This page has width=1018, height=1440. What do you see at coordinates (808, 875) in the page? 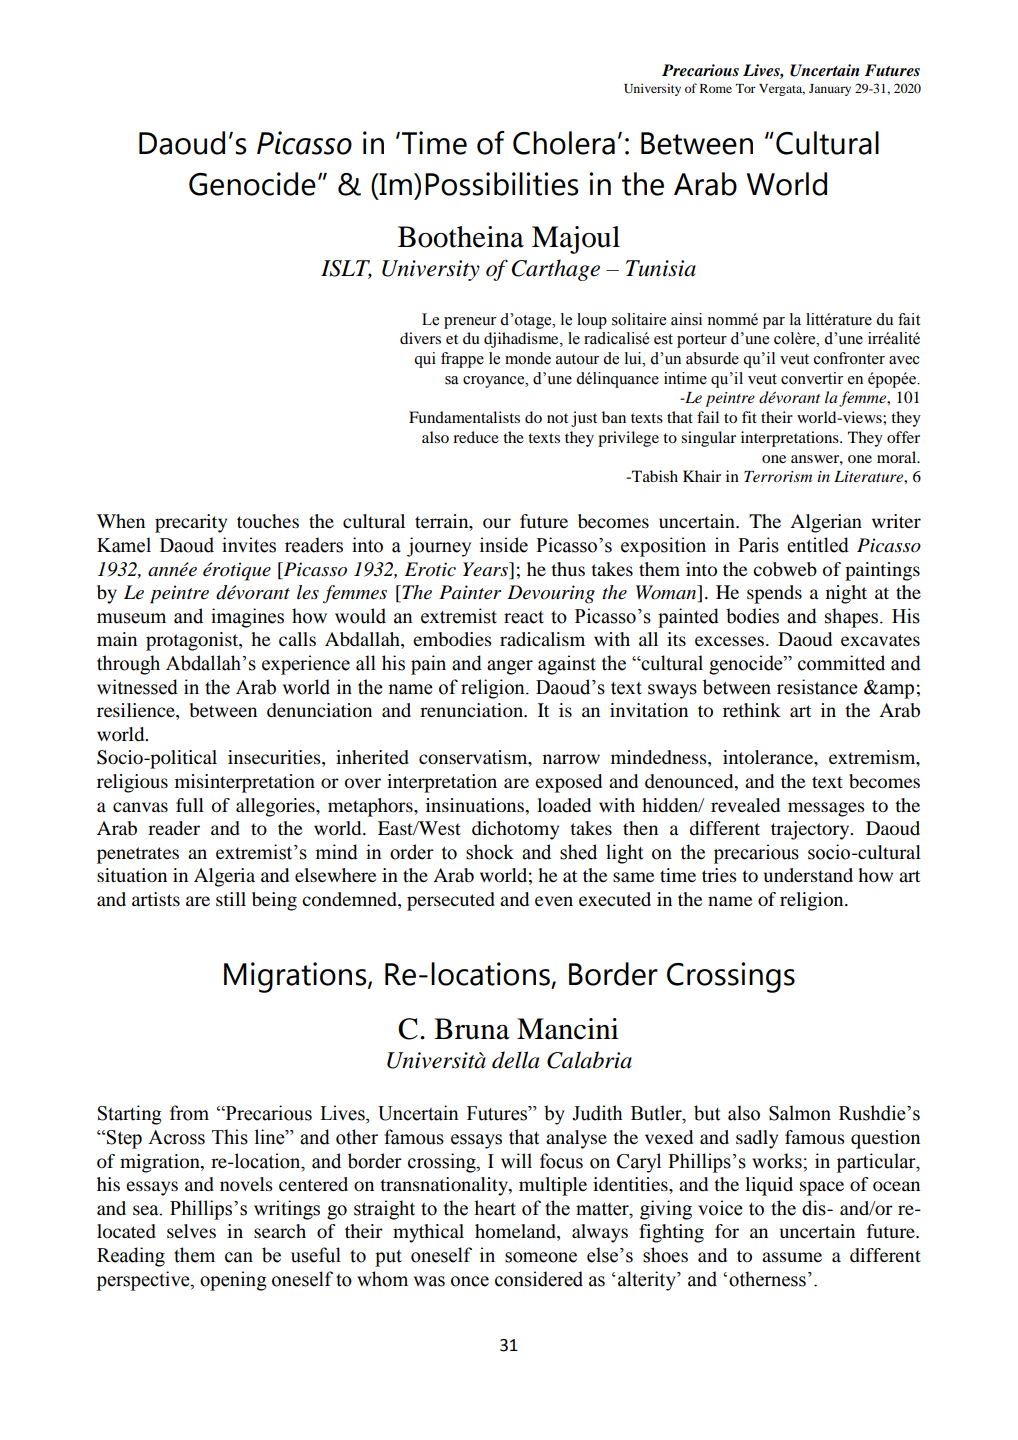
I see `understand` at bounding box center [808, 875].
